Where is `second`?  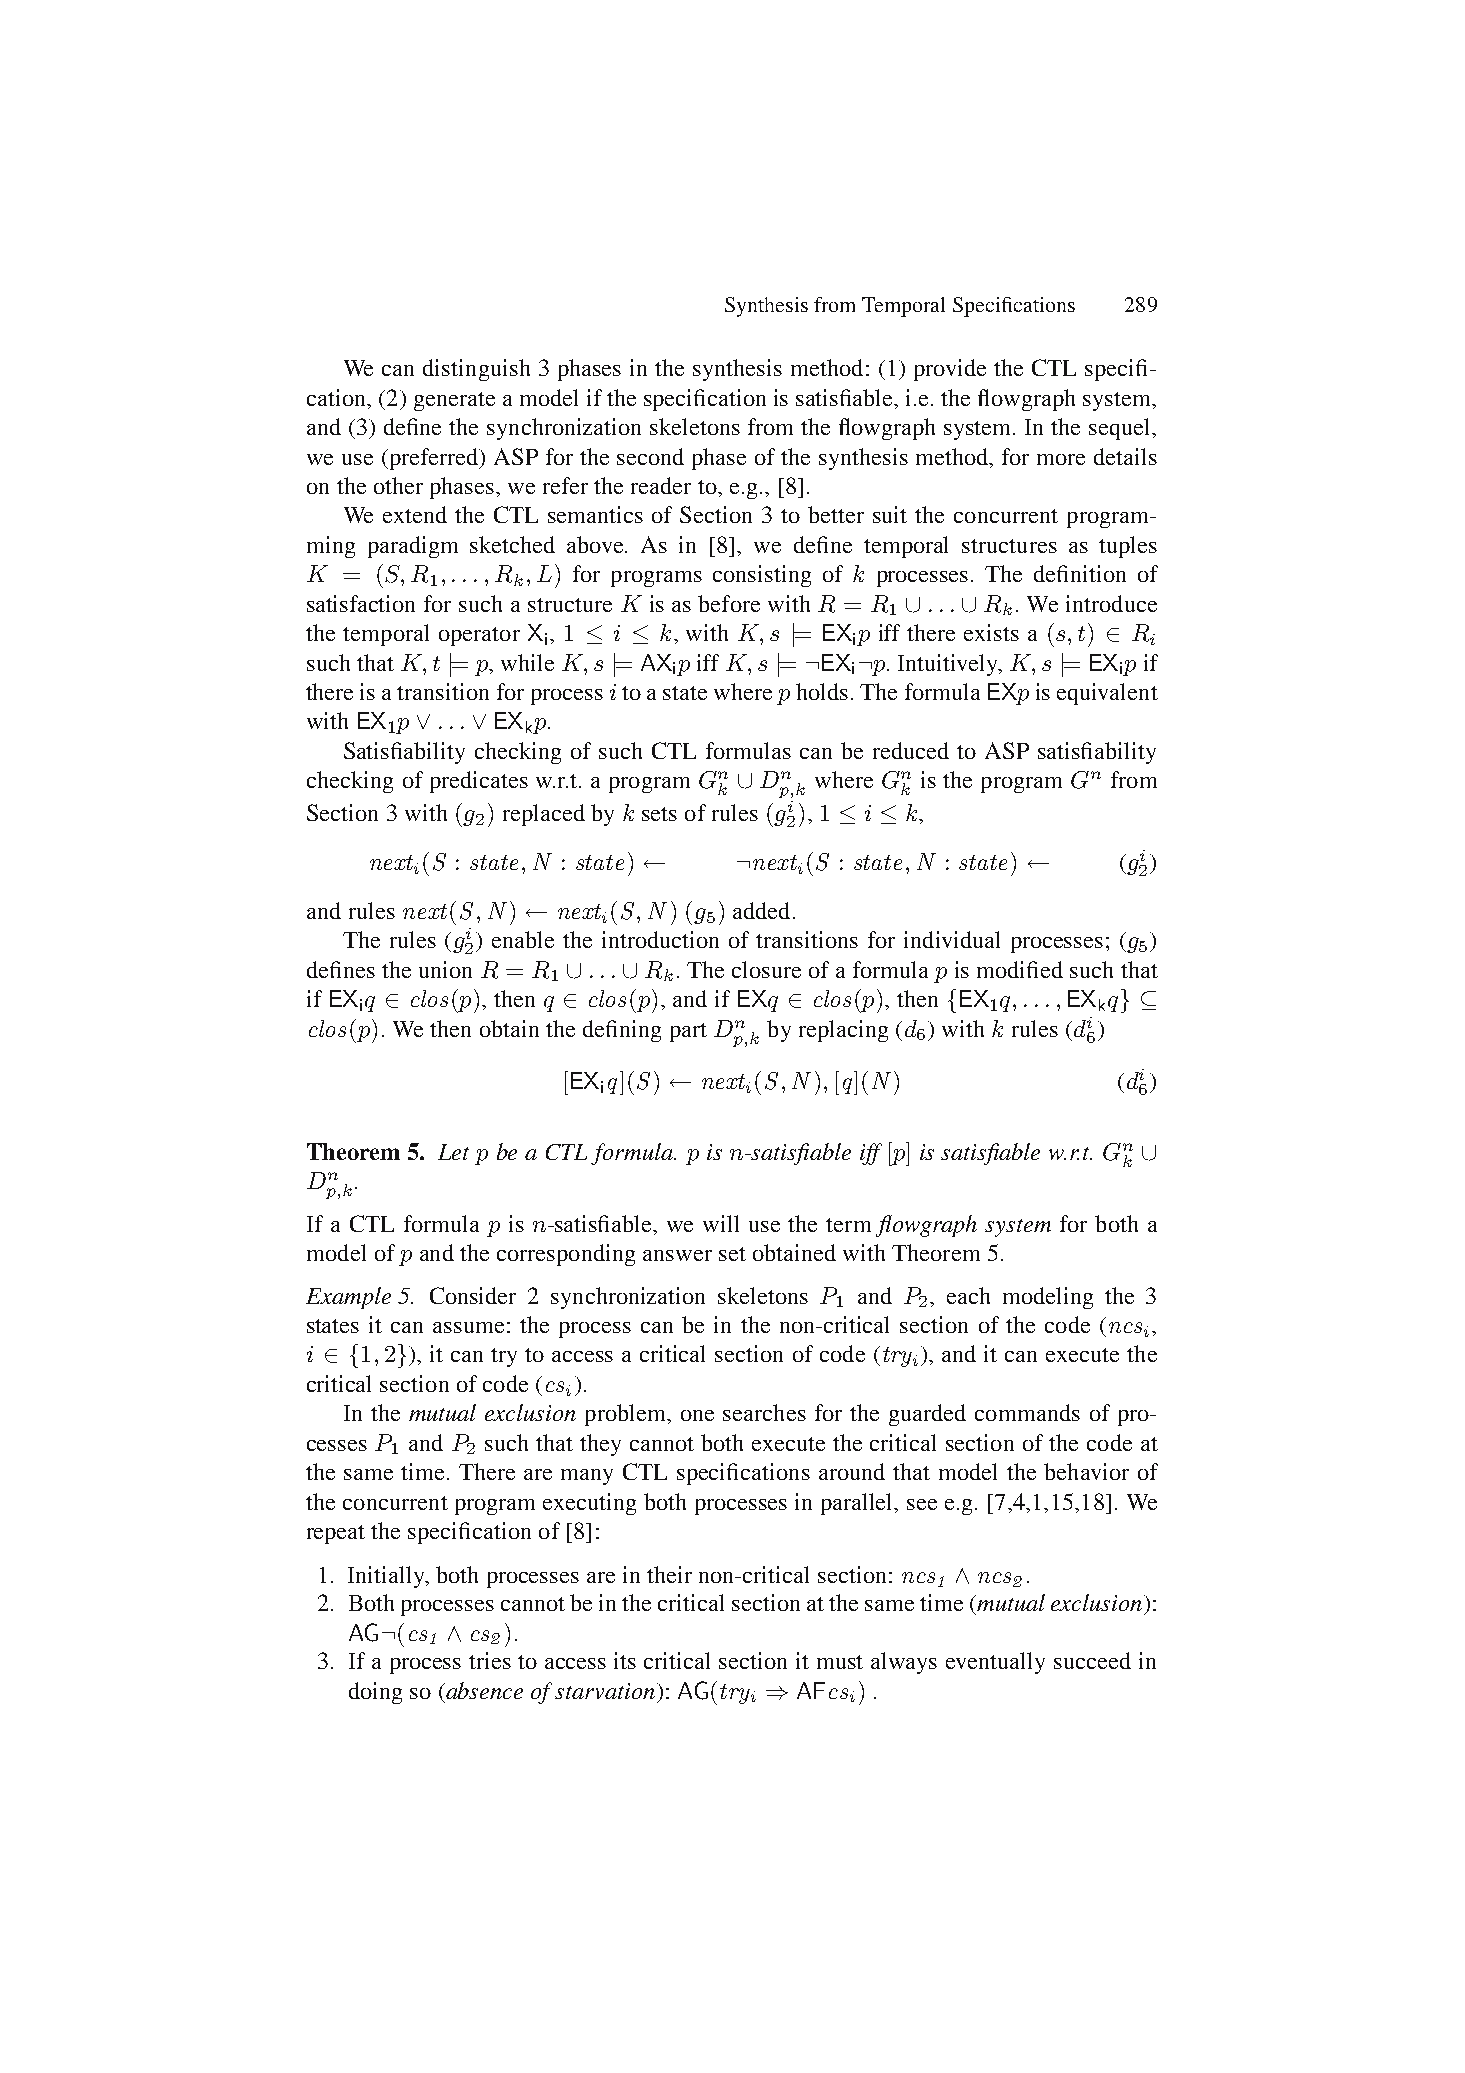 second is located at coordinates (650, 456).
